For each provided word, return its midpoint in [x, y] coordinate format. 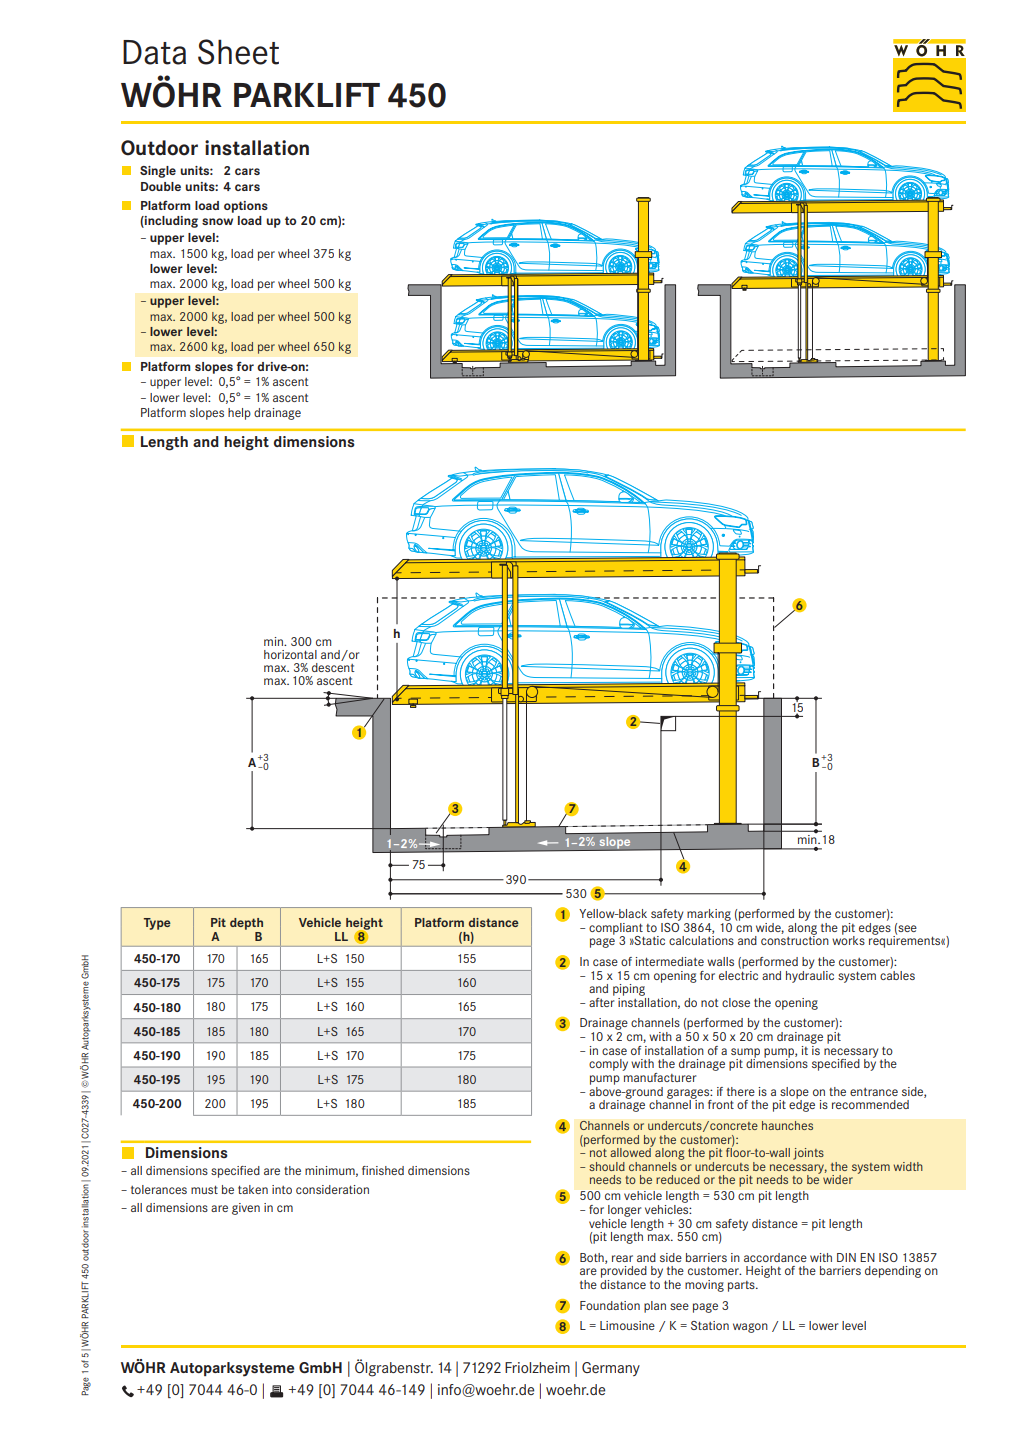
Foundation [610, 1305]
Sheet [238, 52]
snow [217, 221]
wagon [750, 1328]
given [246, 1209]
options [246, 207]
